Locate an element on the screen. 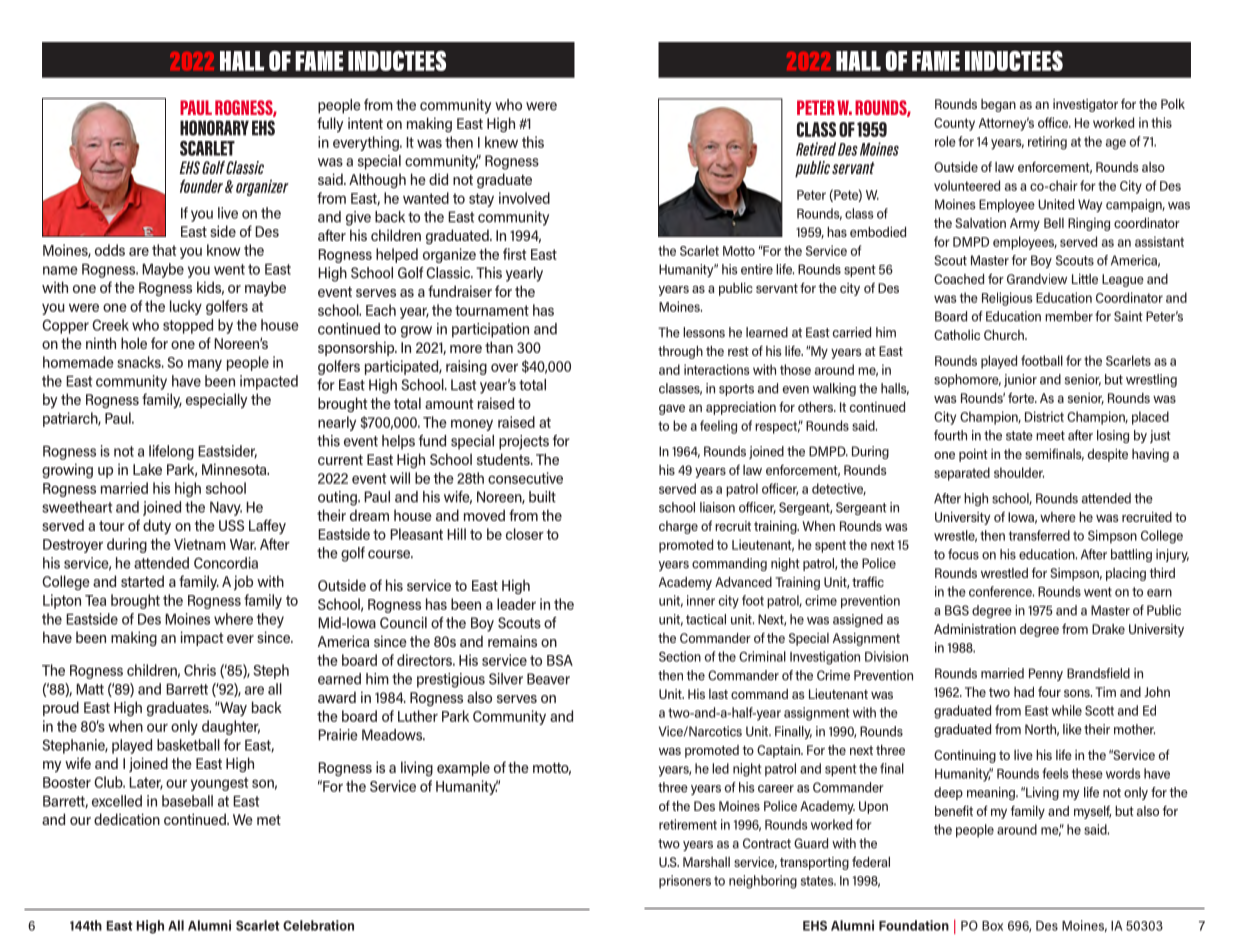 The image size is (1233, 952). BGS is located at coordinates (957, 610).
